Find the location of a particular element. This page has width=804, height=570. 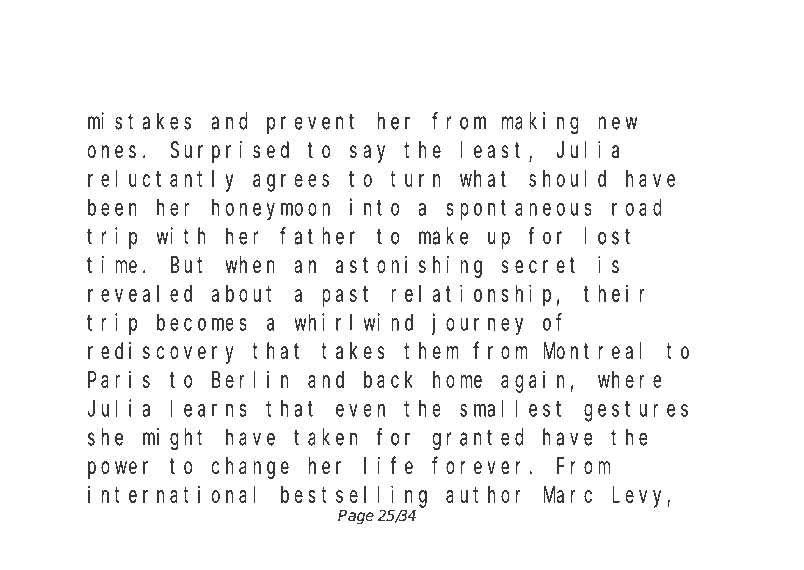

change is located at coordinates (250, 468).
